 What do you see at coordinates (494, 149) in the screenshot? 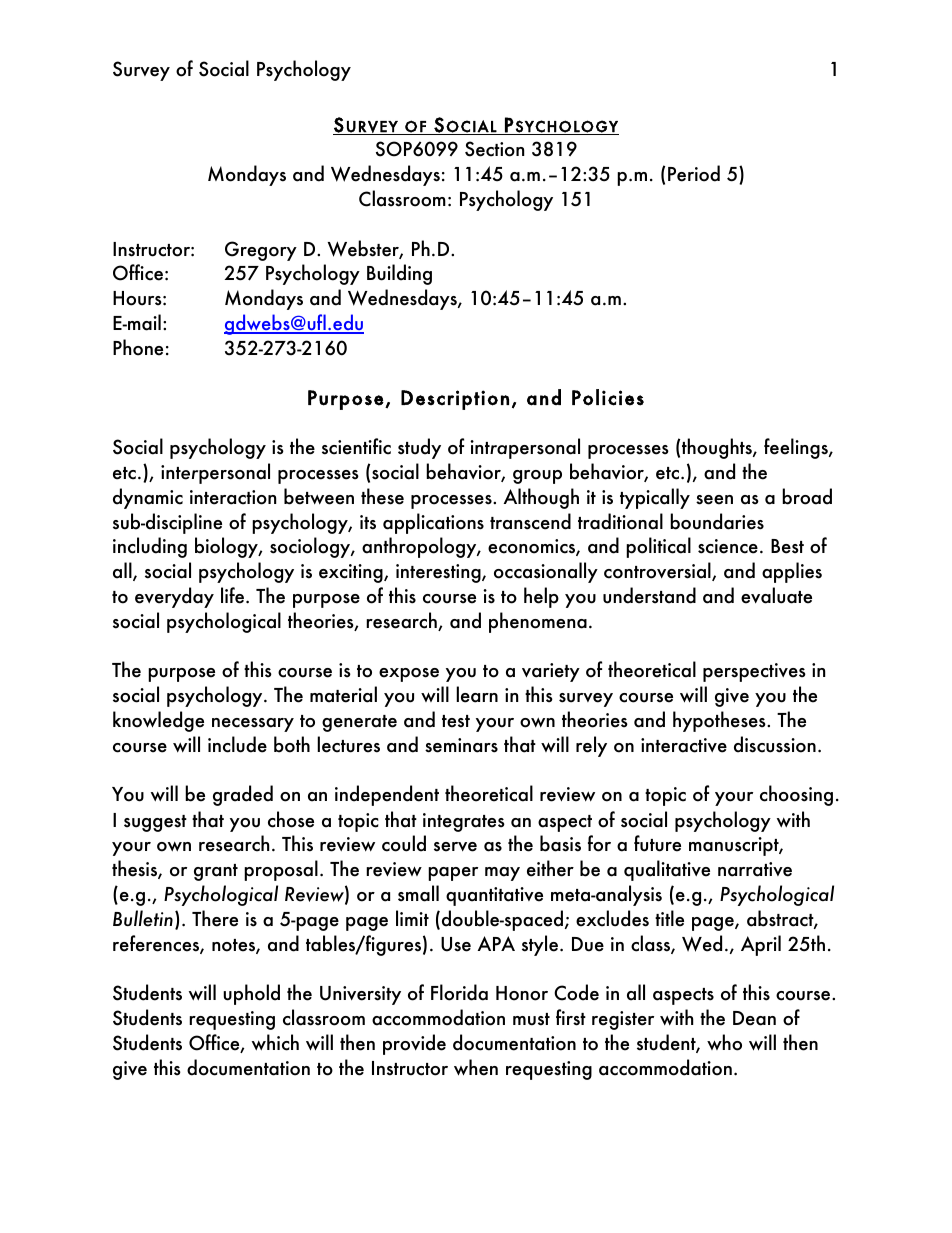
I see `Section` at bounding box center [494, 149].
